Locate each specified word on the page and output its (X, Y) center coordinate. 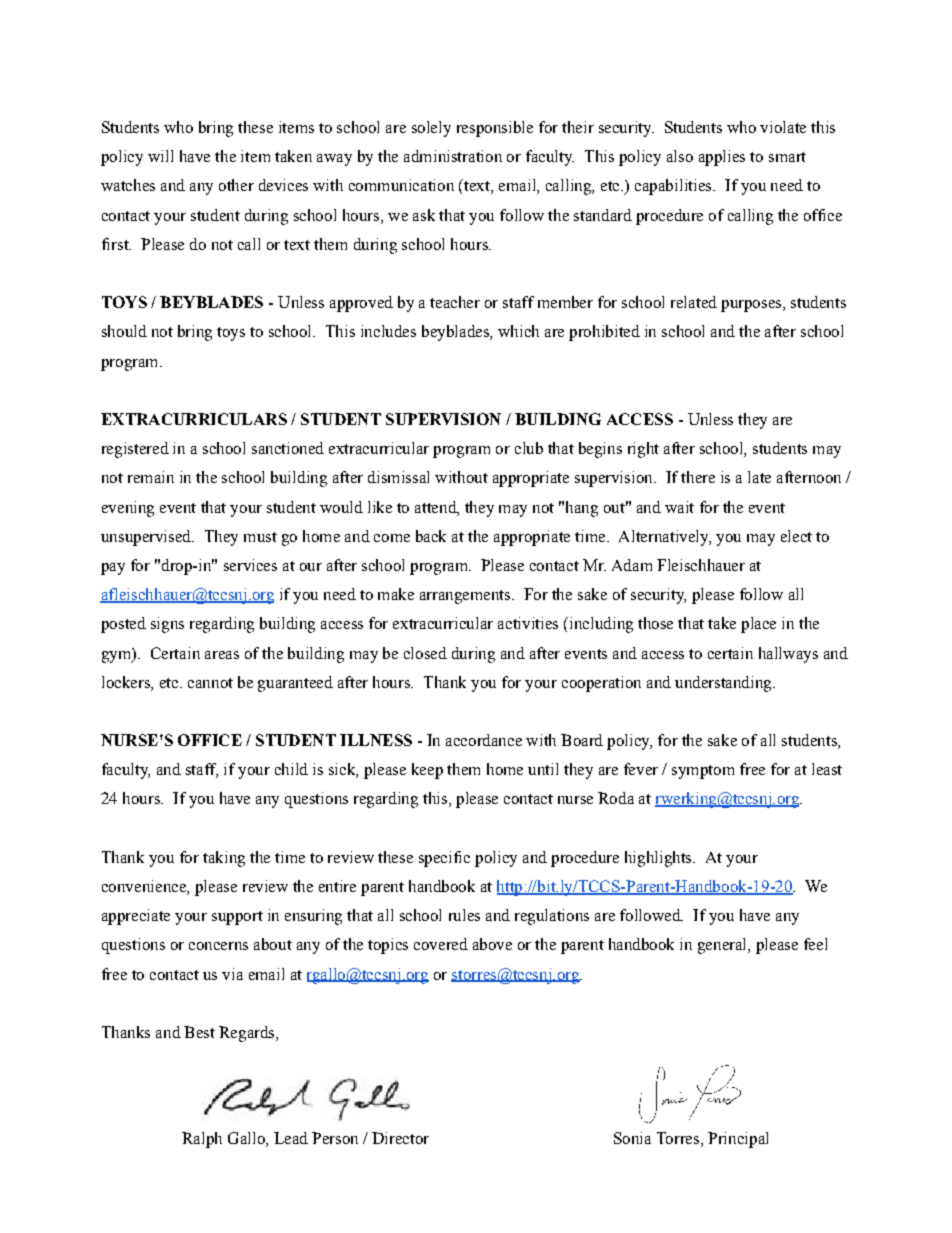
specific (444, 859)
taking (224, 859)
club (529, 448)
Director (400, 1138)
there (698, 477)
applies (722, 158)
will (160, 156)
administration (453, 156)
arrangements (466, 597)
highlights (659, 859)
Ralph (202, 1140)
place (758, 625)
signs (167, 625)
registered (135, 450)
